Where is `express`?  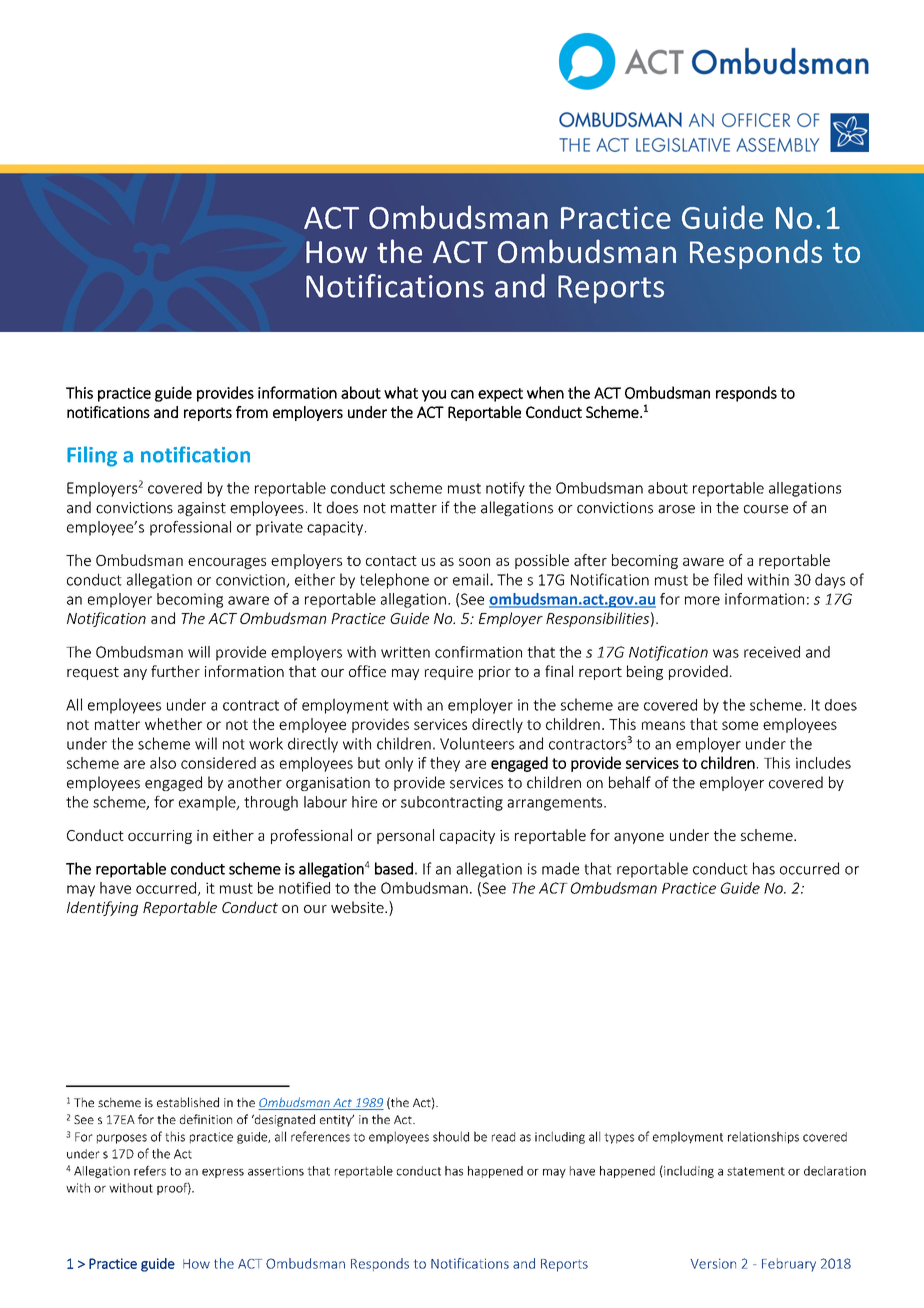
express is located at coordinates (223, 1173).
